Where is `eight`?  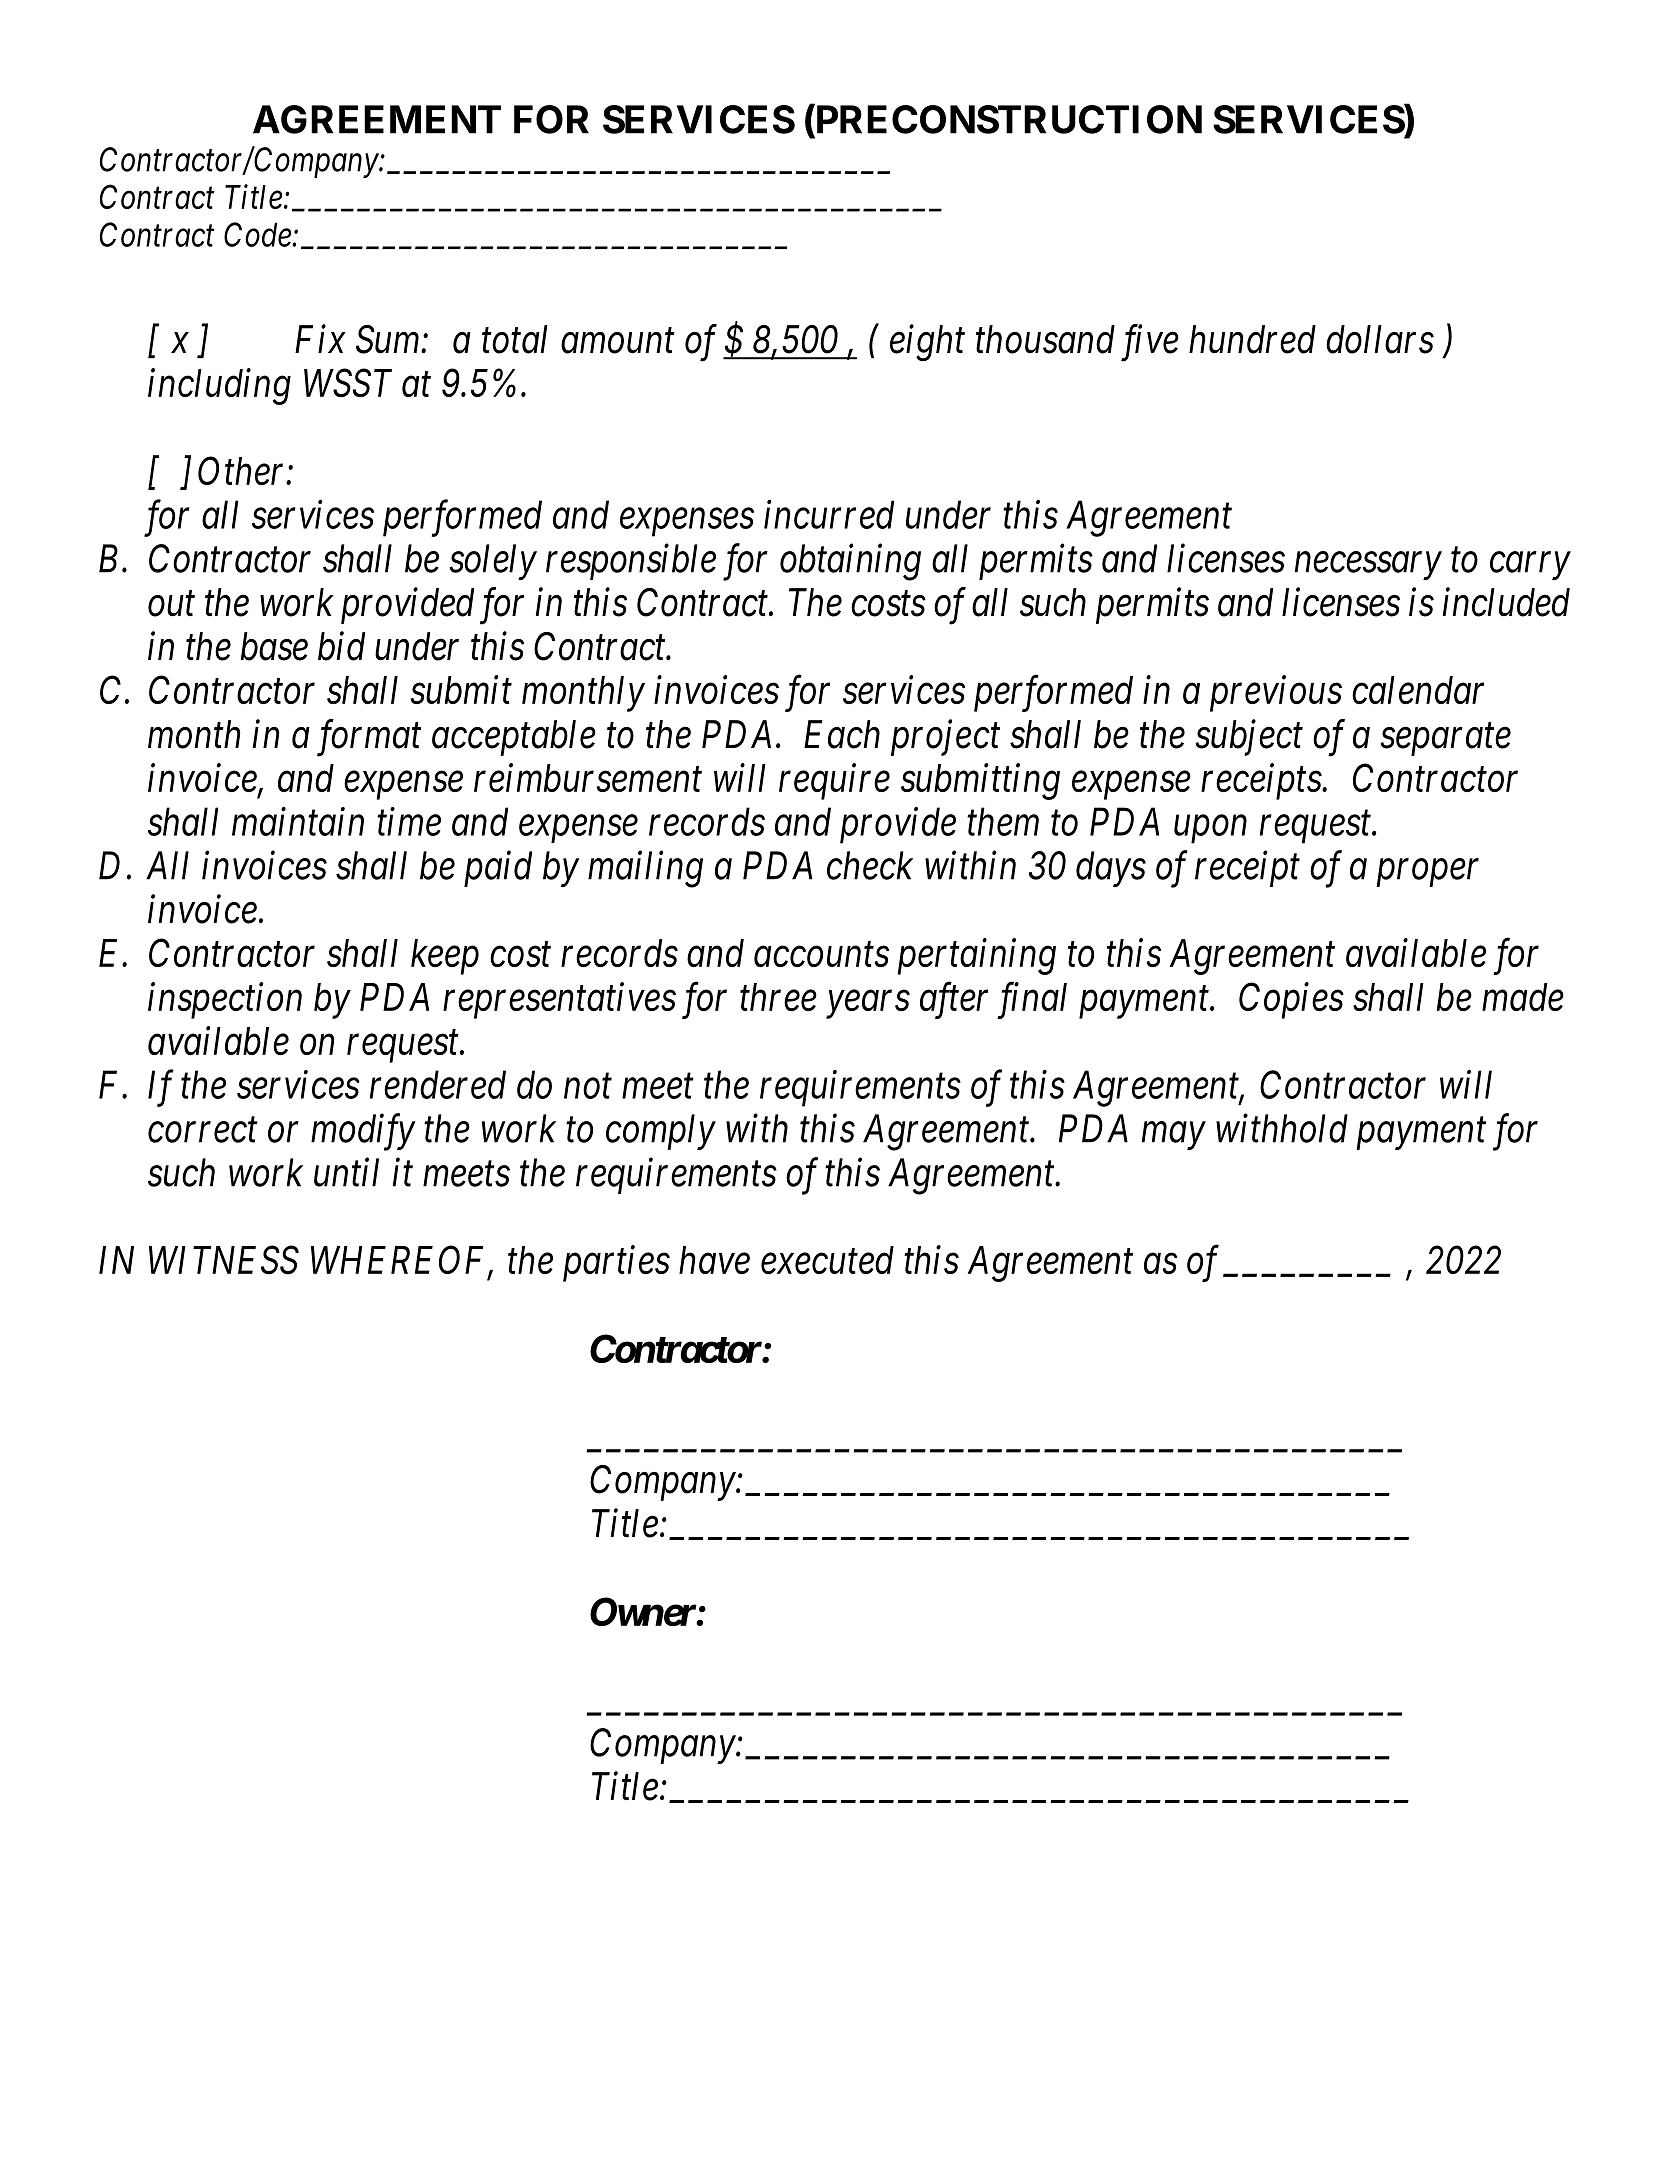 eight is located at coordinates (927, 342).
